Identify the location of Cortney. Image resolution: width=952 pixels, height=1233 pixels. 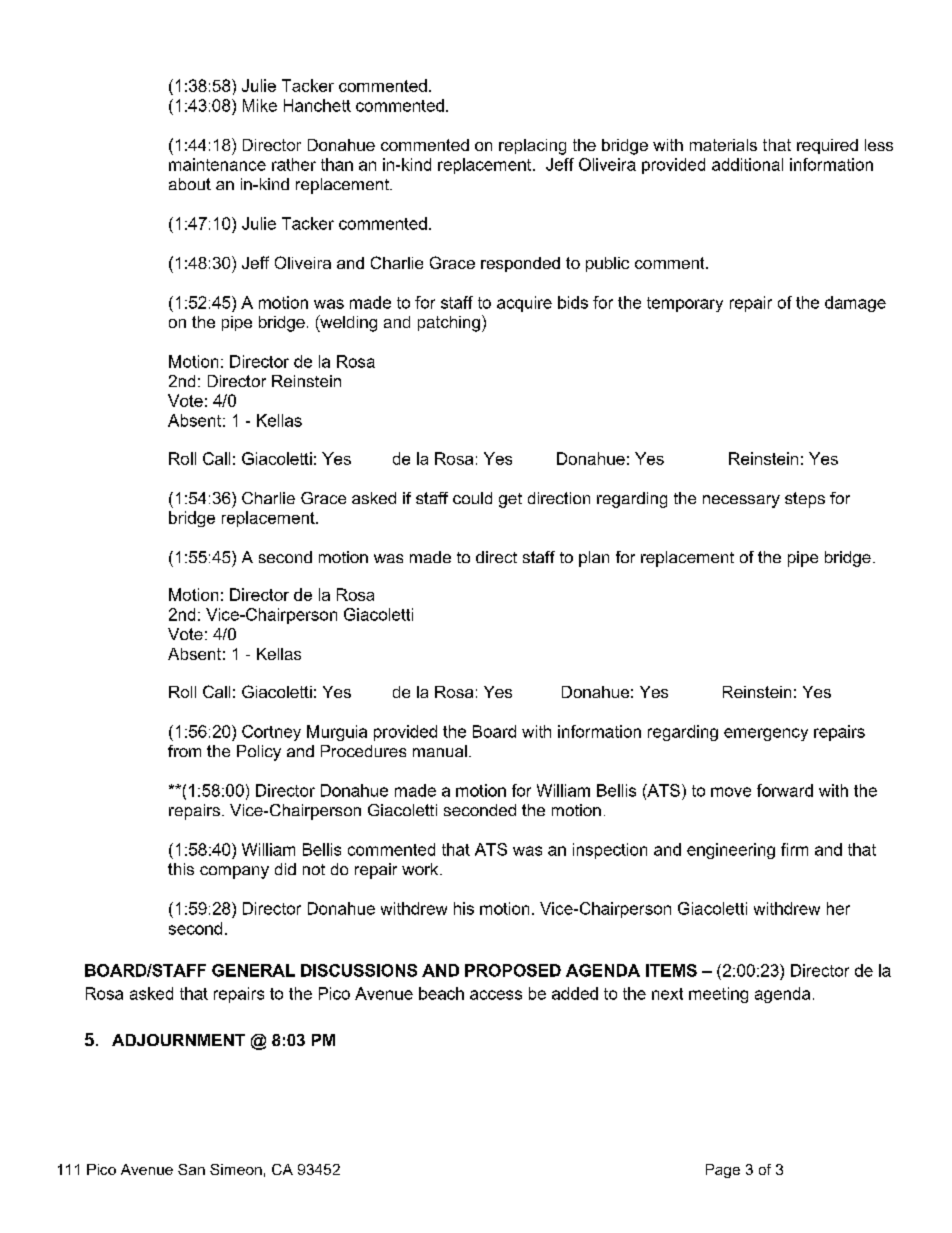
(271, 733).
